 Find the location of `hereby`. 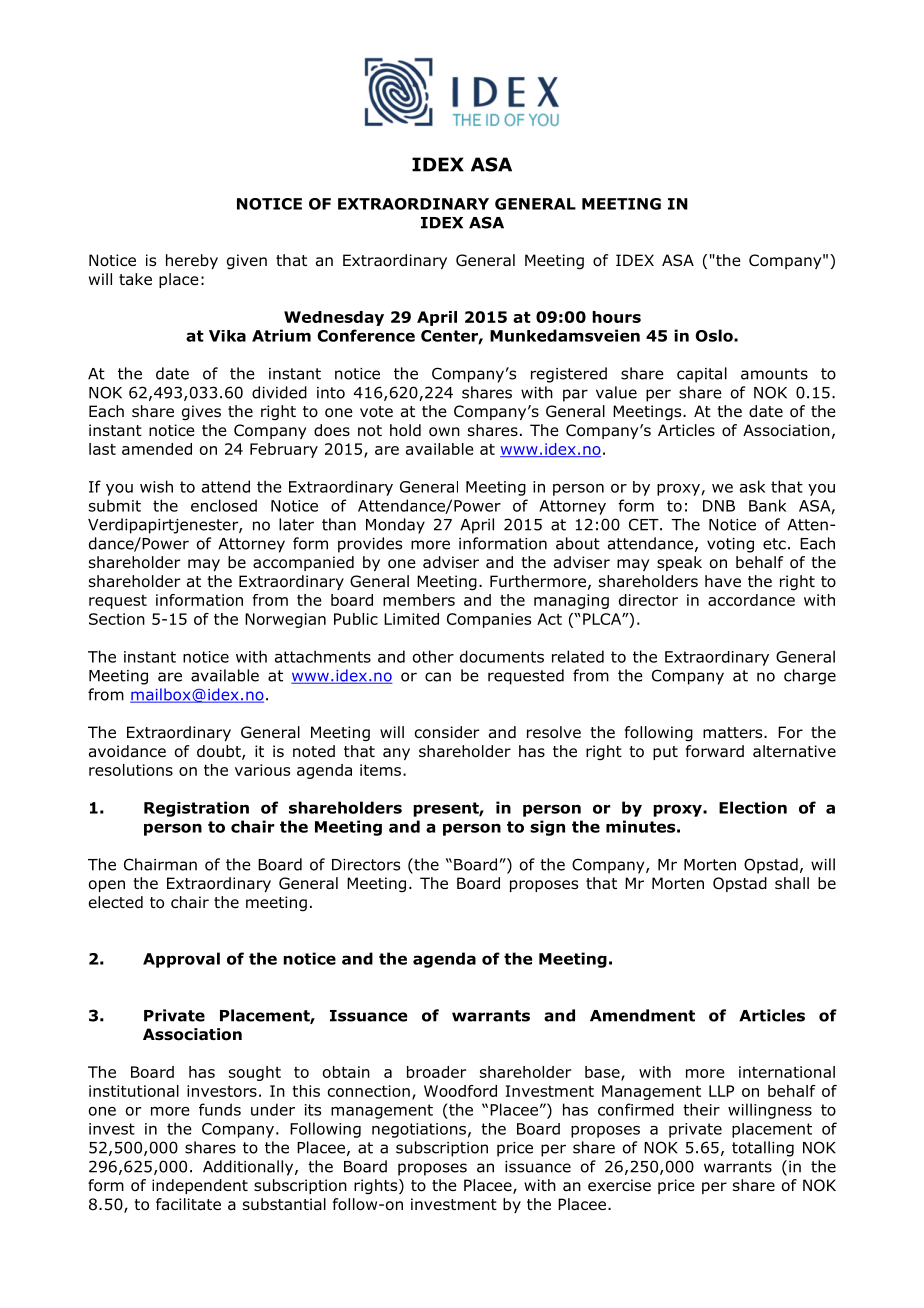

hereby is located at coordinates (192, 261).
